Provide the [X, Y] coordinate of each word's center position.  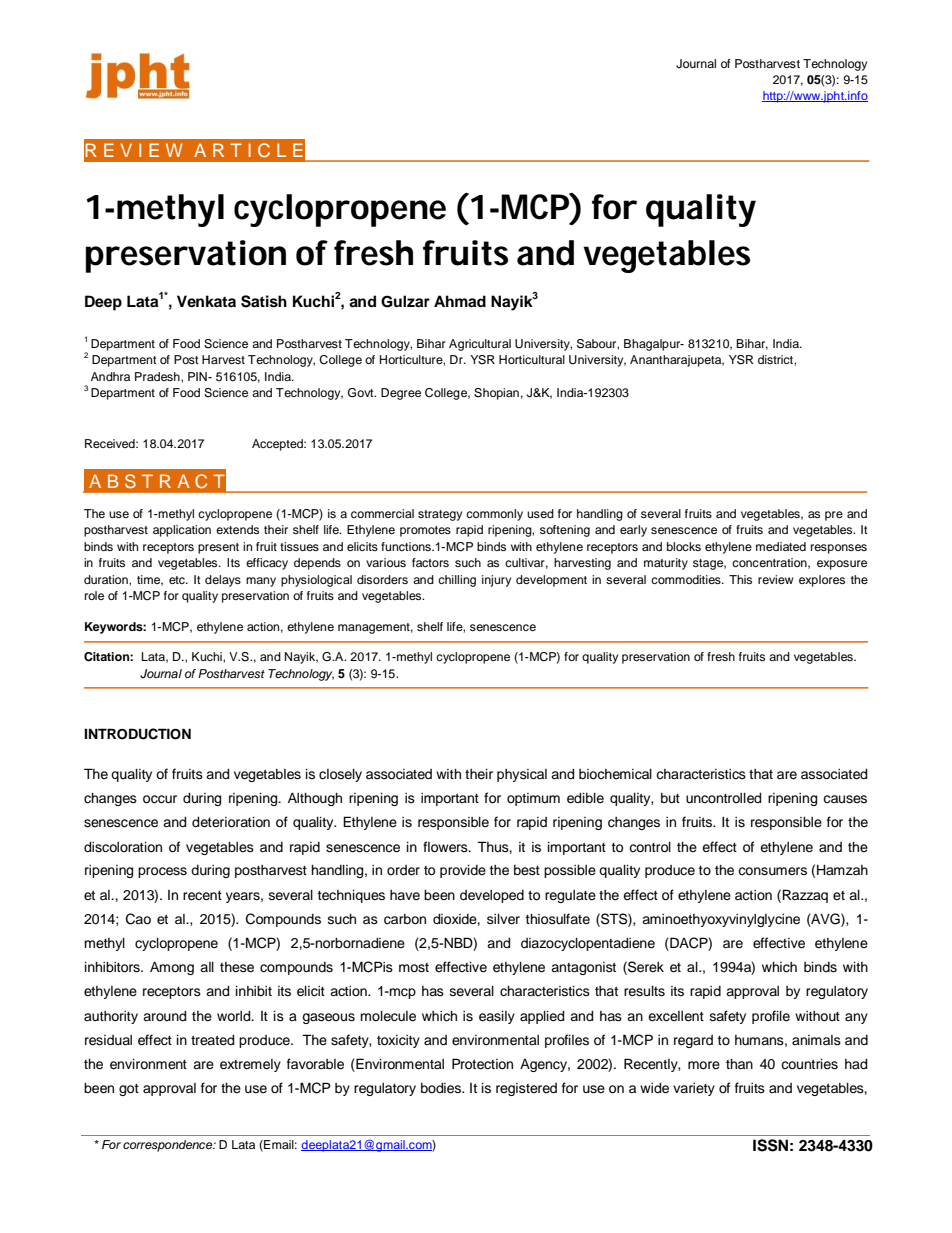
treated [212, 1040]
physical [522, 775]
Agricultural [480, 345]
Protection [482, 1064]
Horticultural [532, 359]
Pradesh [158, 376]
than [739, 1064]
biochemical [615, 774]
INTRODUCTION [137, 734]
